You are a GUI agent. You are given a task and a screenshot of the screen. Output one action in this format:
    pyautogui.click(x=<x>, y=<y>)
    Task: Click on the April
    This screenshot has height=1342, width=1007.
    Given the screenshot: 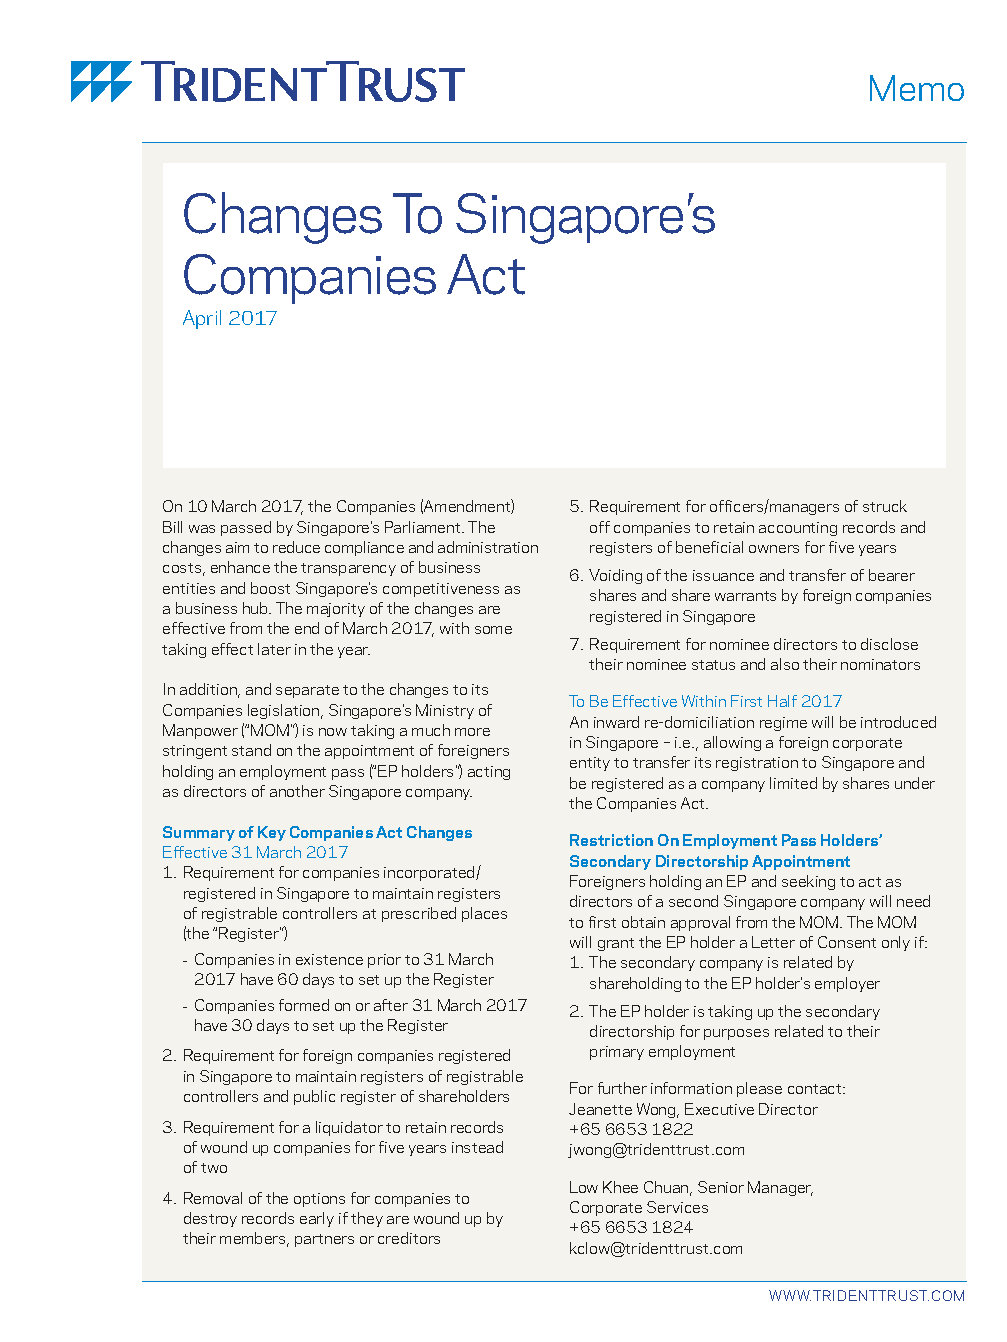 What is the action you would take?
    pyautogui.click(x=202, y=319)
